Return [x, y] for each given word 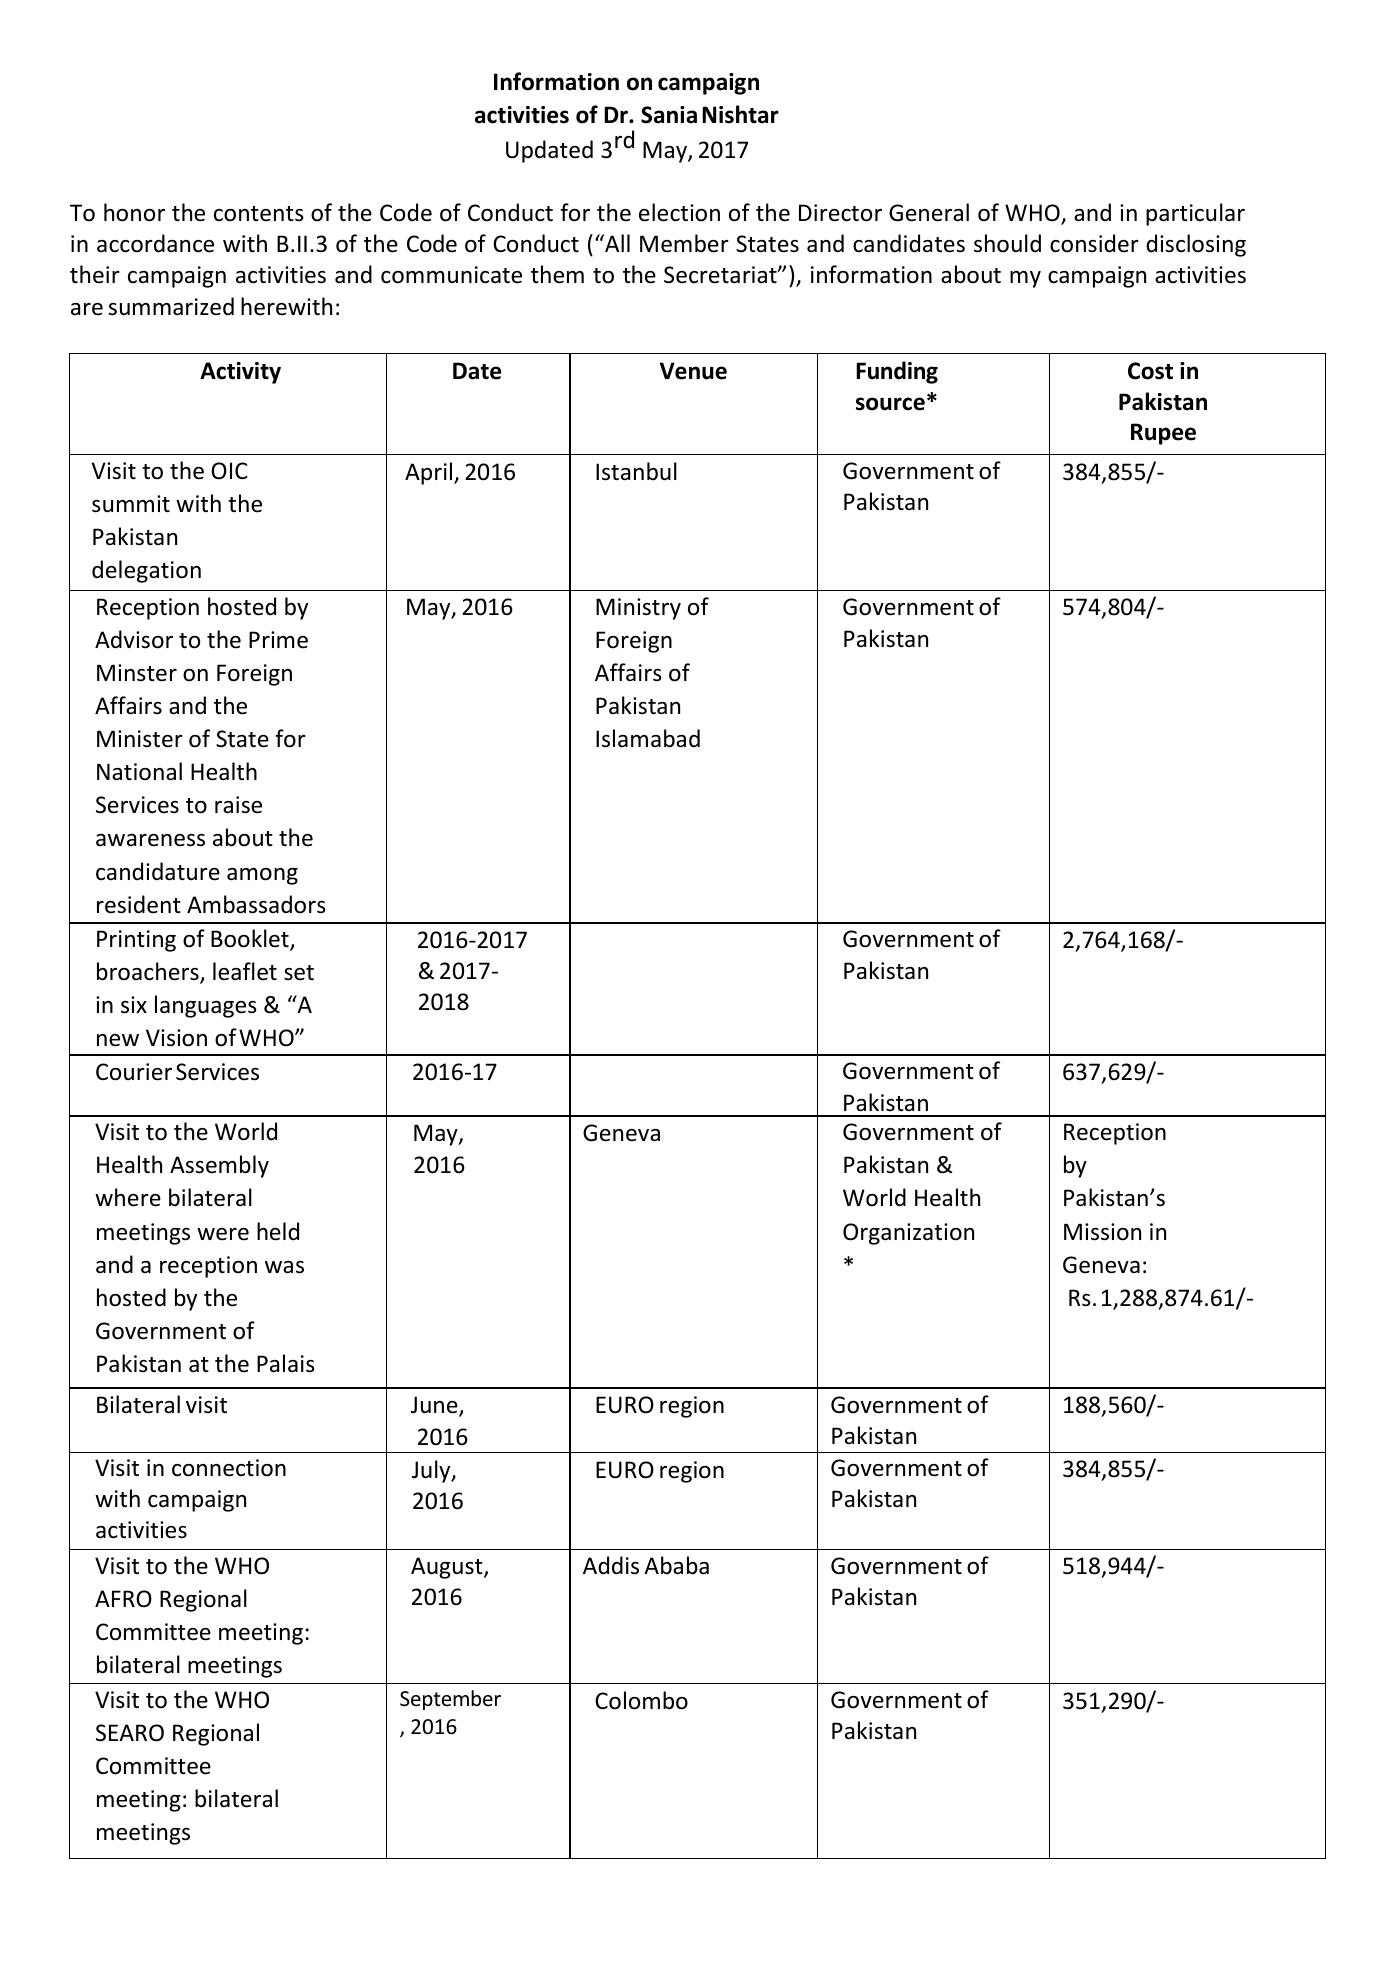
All [616, 243]
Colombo [641, 1700]
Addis [611, 1565]
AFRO [123, 1599]
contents [259, 214]
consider [1094, 243]
